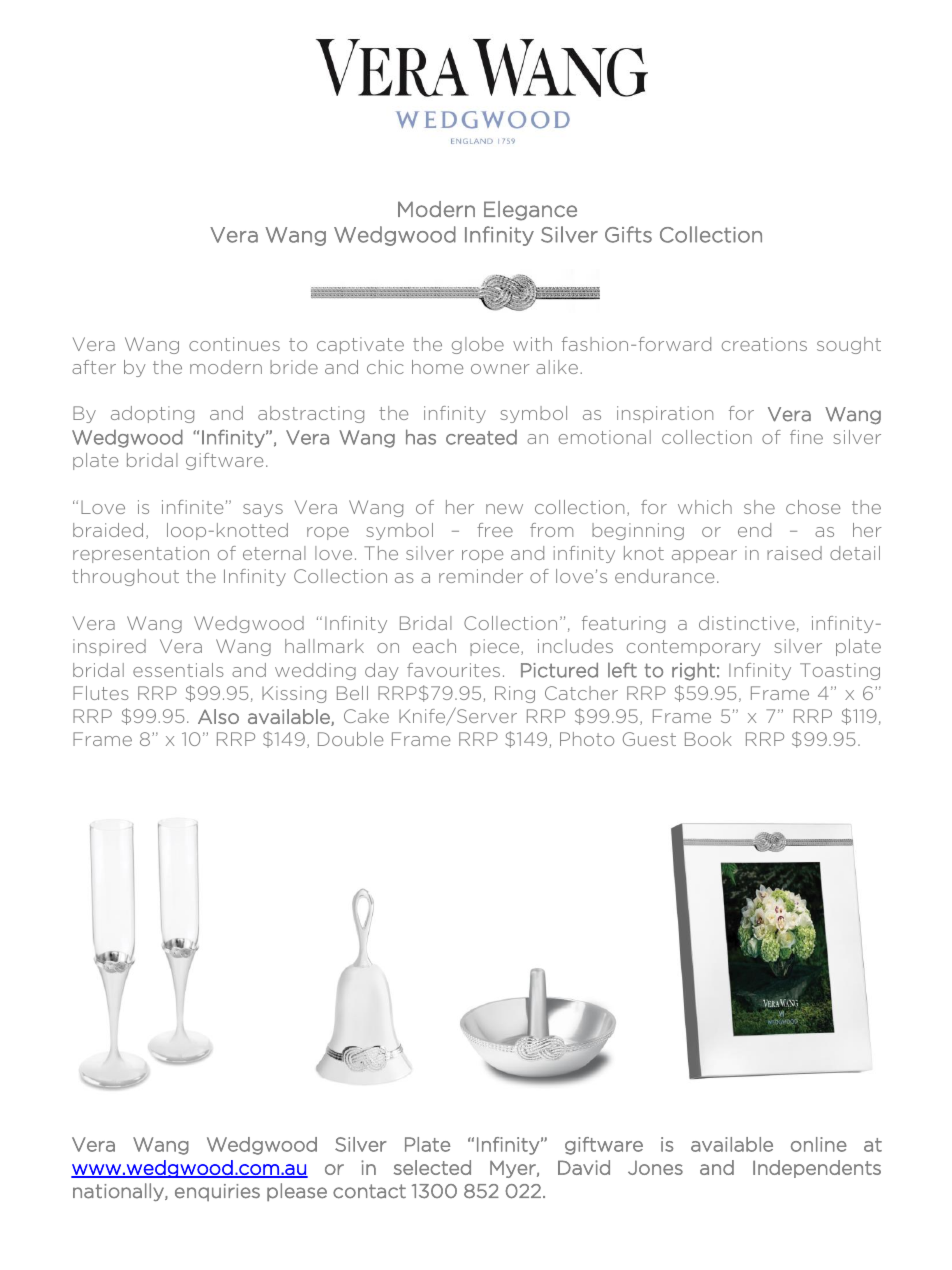 The height and width of the document is (1270, 952). What do you see at coordinates (708, 739) in the document?
I see `Book` at bounding box center [708, 739].
